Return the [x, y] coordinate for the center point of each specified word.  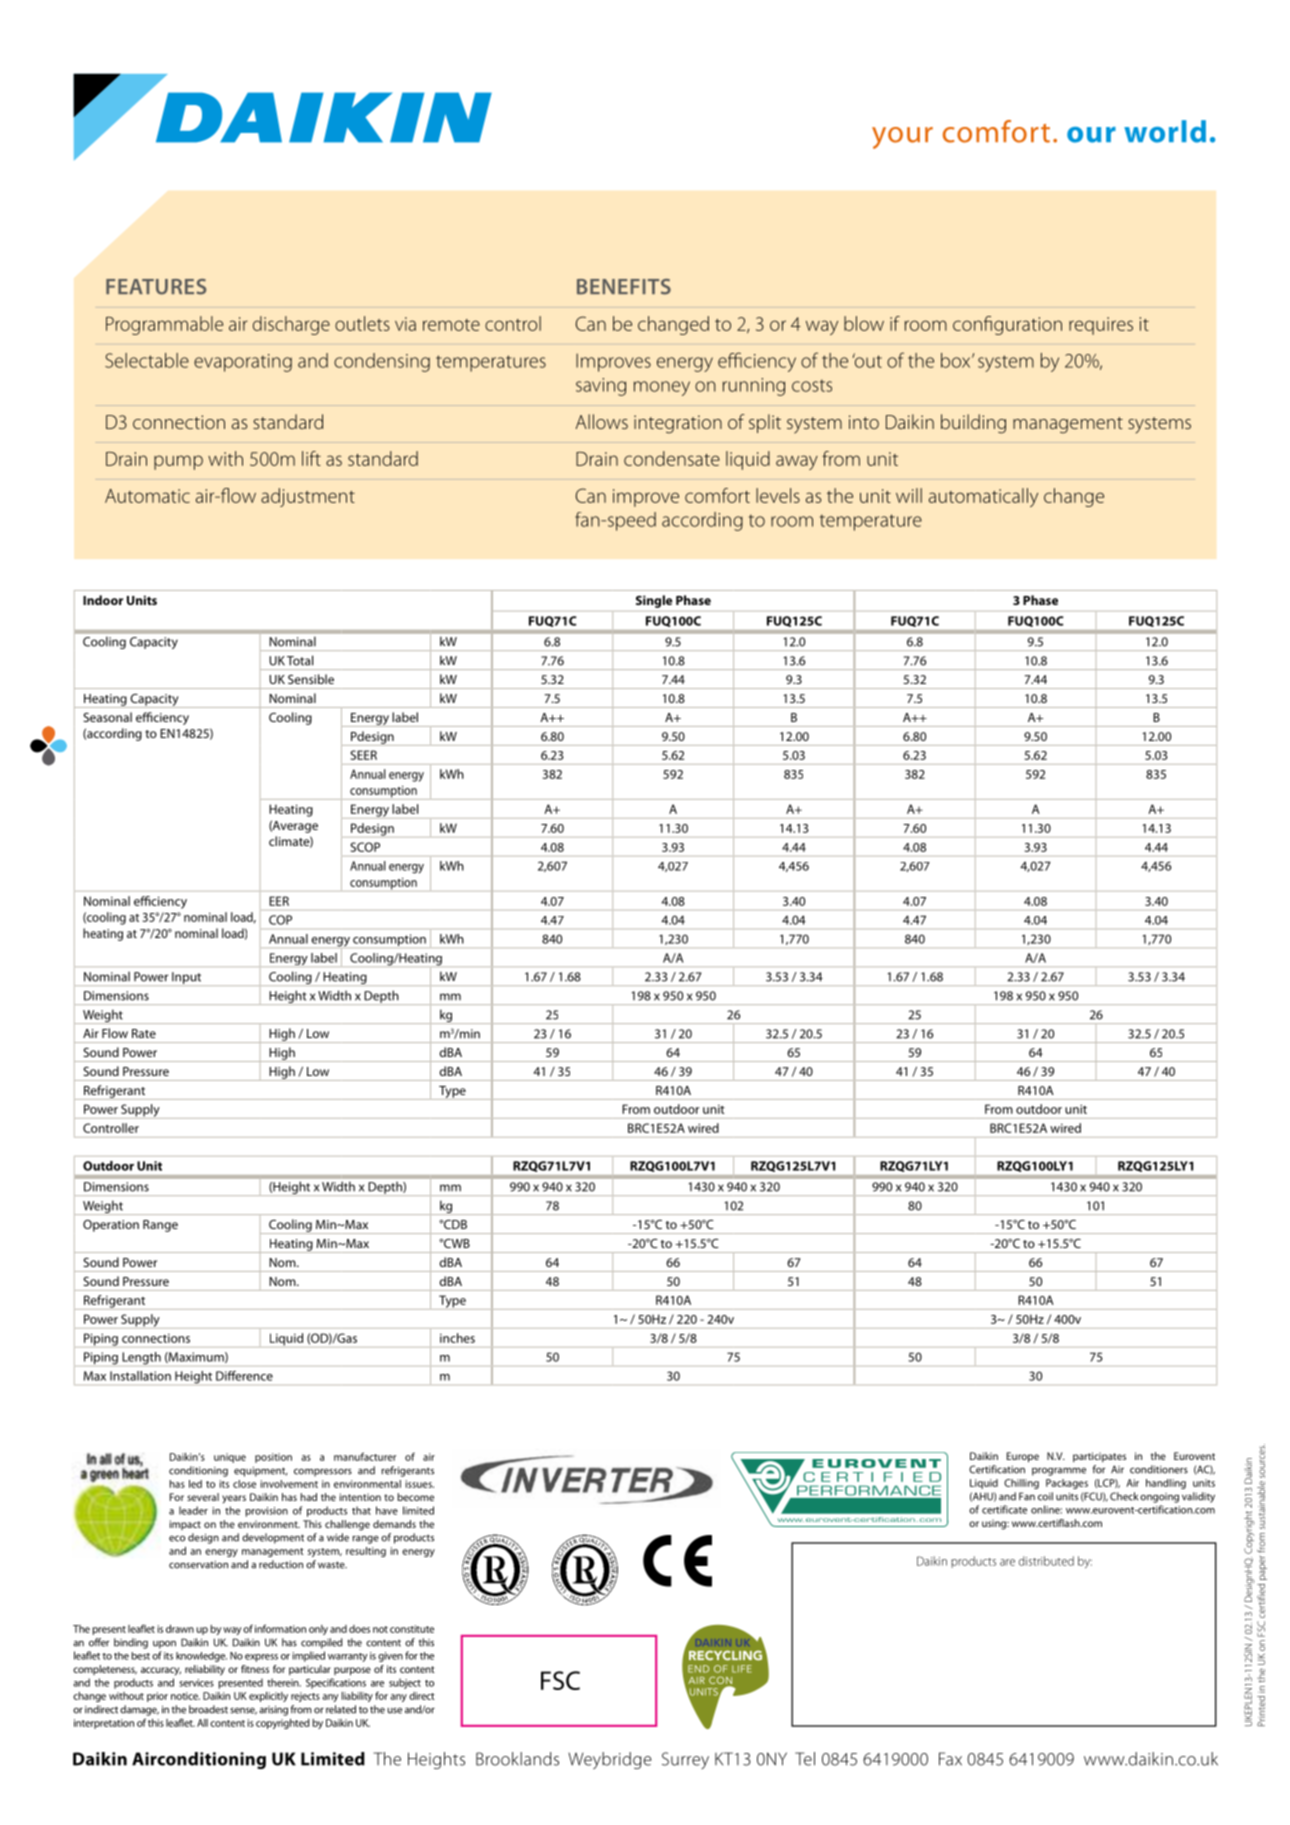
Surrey [685, 1760]
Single [654, 601]
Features [156, 287]
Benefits [624, 287]
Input [187, 979]
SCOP [365, 847]
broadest [208, 1709]
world [1165, 131]
